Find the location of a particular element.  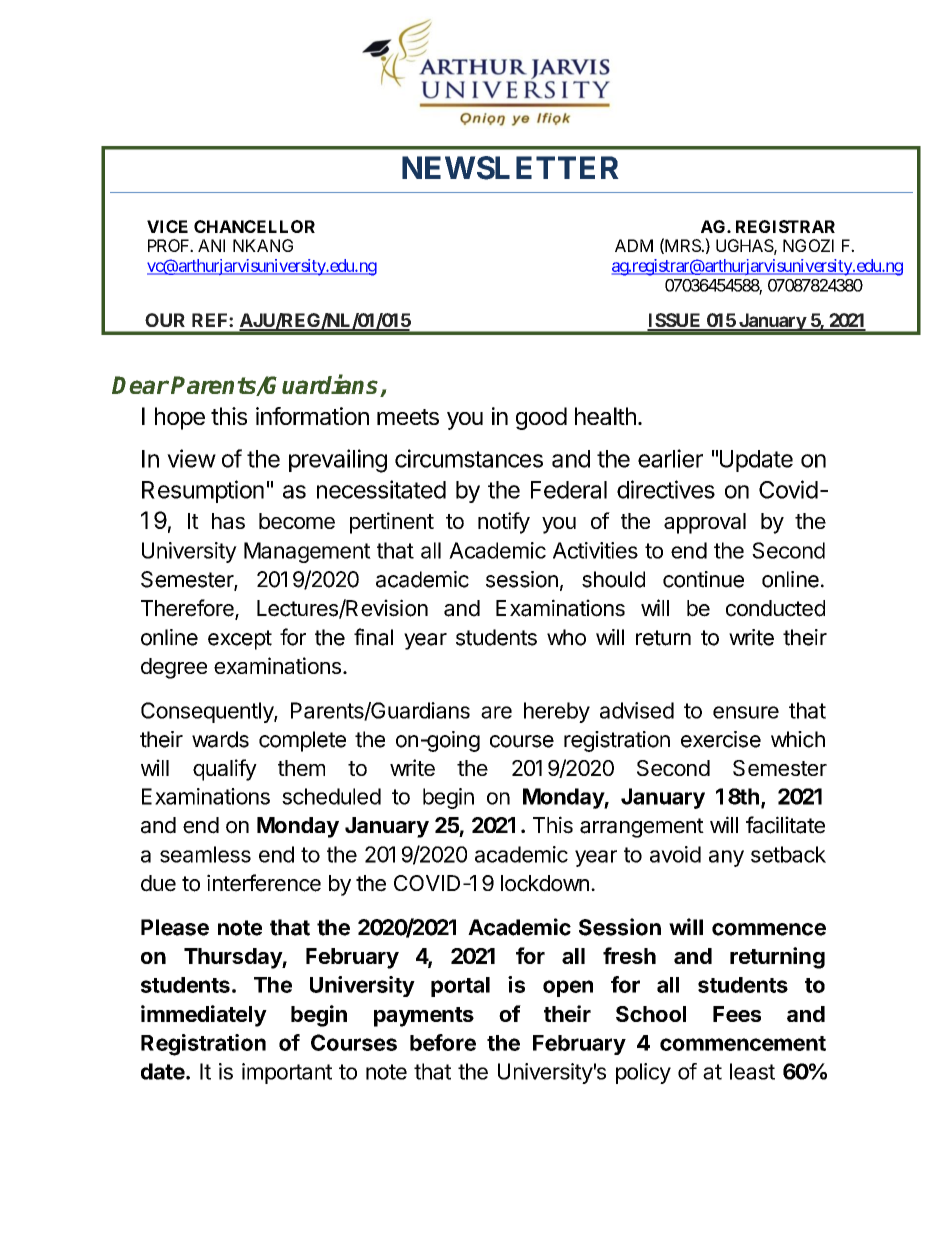

least is located at coordinates (752, 1071).
